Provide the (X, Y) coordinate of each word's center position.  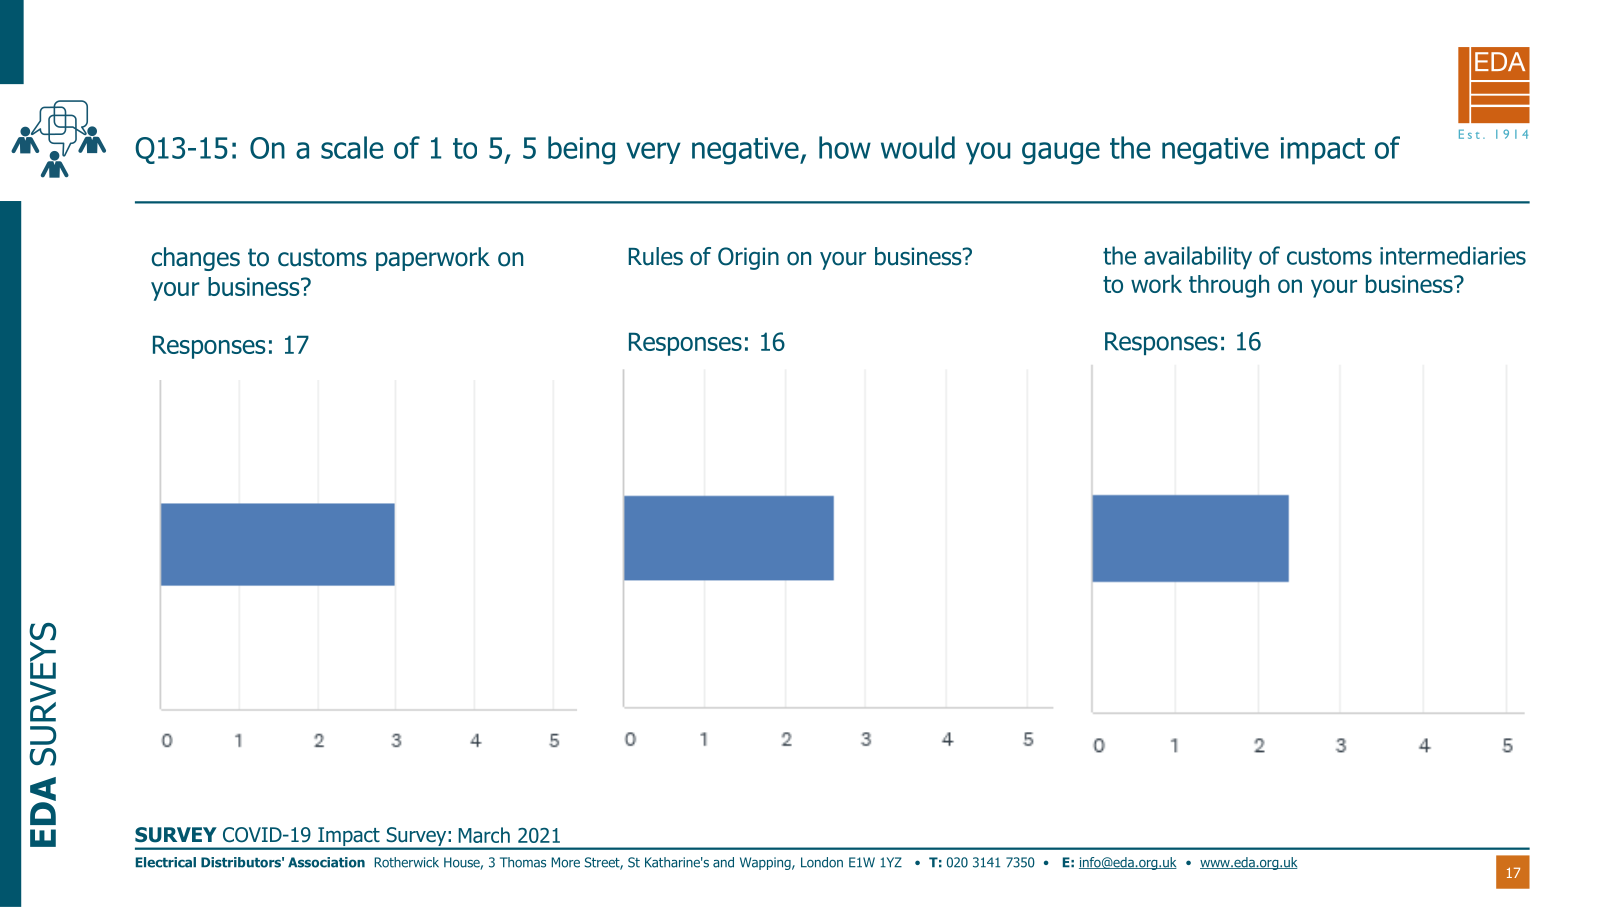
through (1229, 286)
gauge (1061, 153)
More (565, 862)
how (845, 147)
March (484, 835)
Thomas (523, 862)
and (723, 862)
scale (352, 147)
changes (195, 259)
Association (326, 862)
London (822, 862)
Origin (748, 258)
